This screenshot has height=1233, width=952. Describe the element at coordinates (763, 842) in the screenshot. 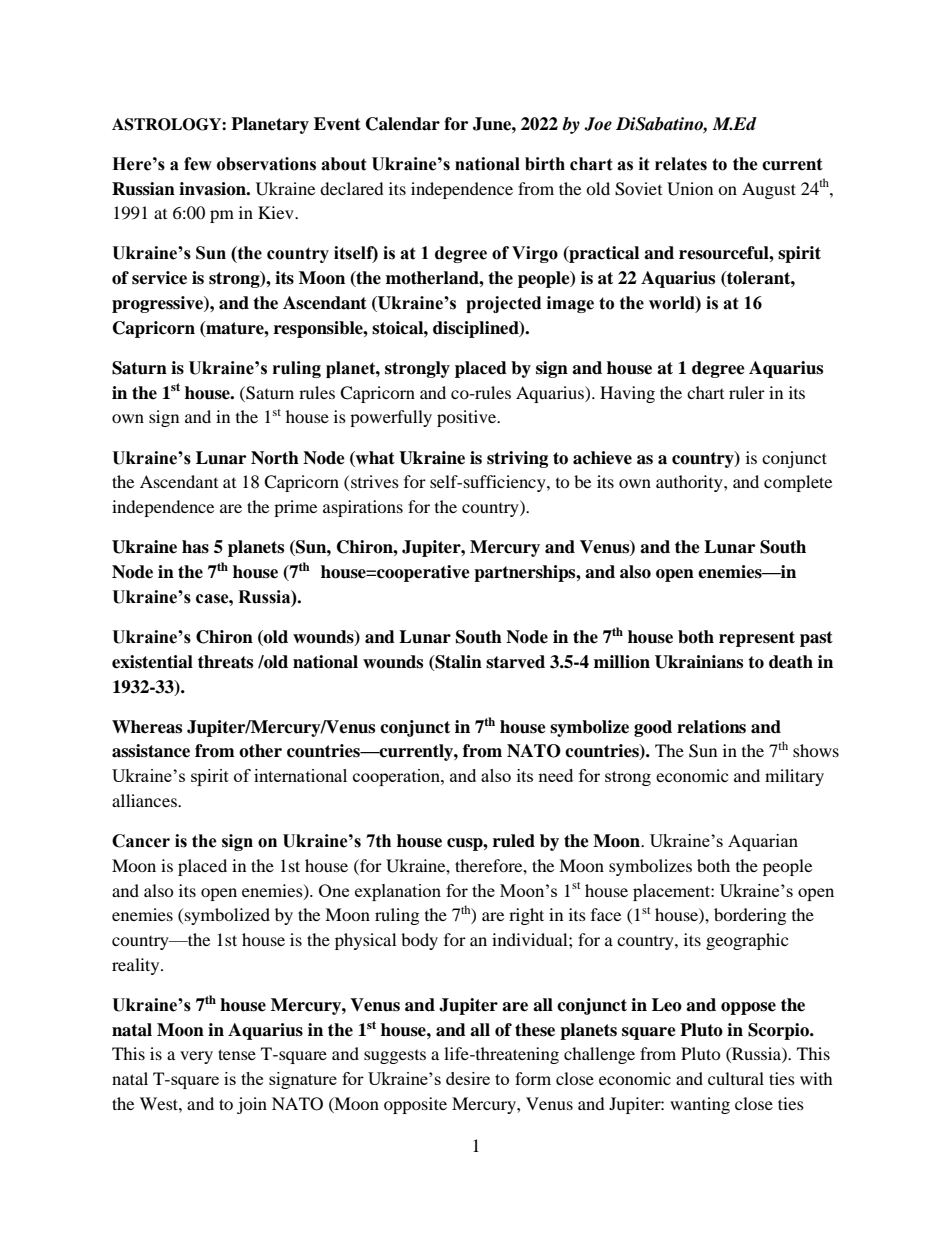

I see `Aquarian` at that location.
